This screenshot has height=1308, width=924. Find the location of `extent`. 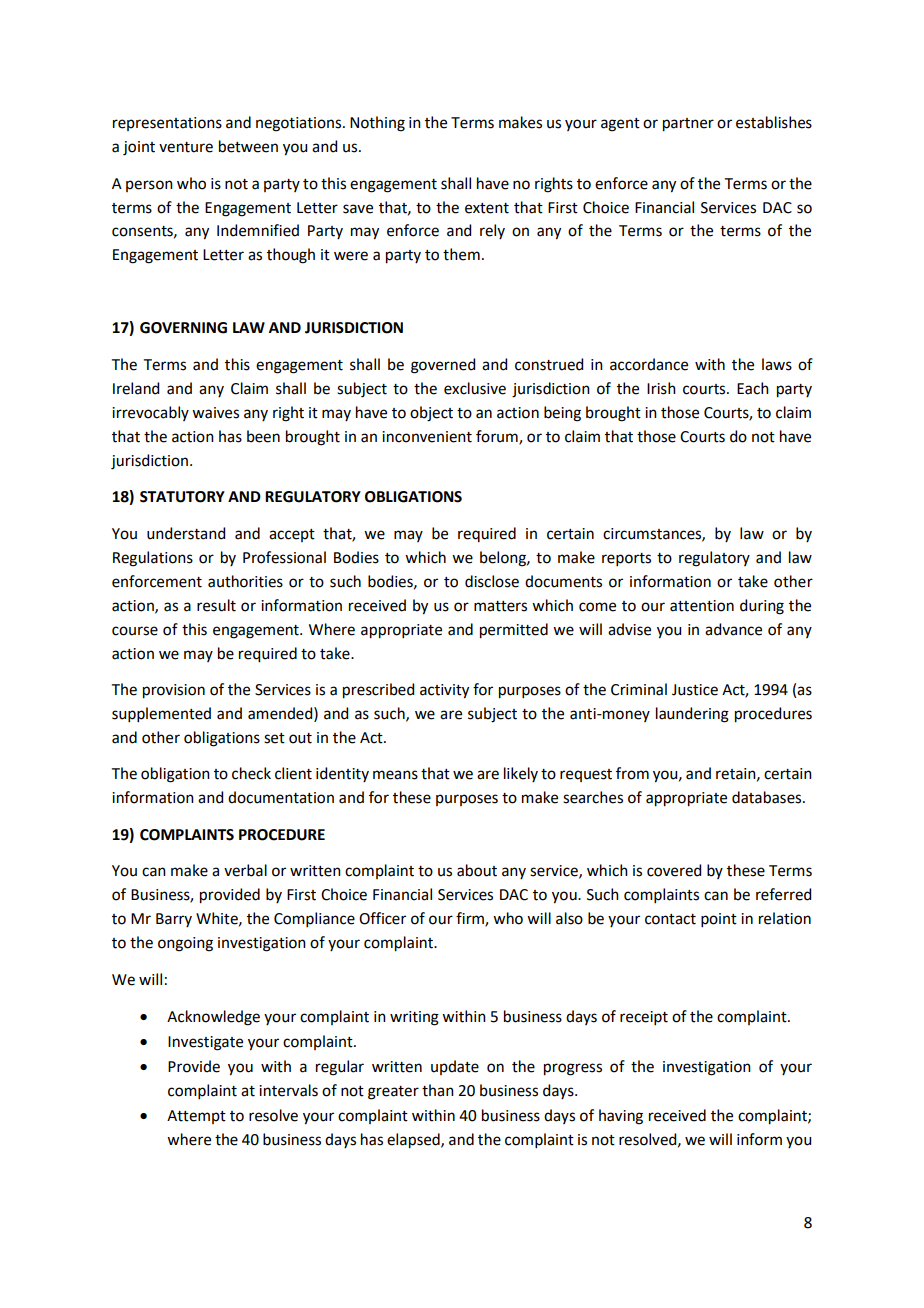

extent is located at coordinates (487, 208).
